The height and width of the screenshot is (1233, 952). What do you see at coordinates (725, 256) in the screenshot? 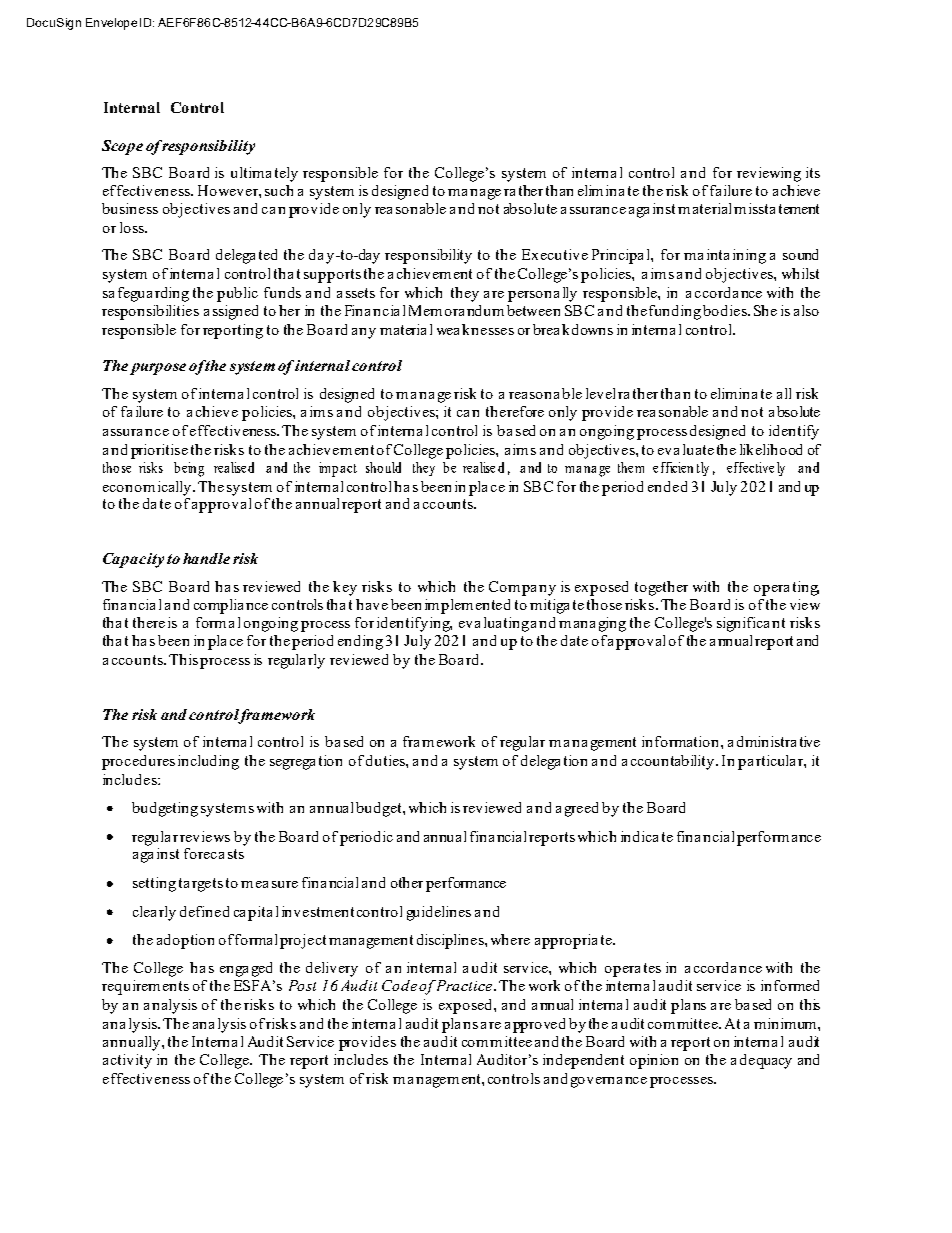
I see `maintaining` at bounding box center [725, 256].
